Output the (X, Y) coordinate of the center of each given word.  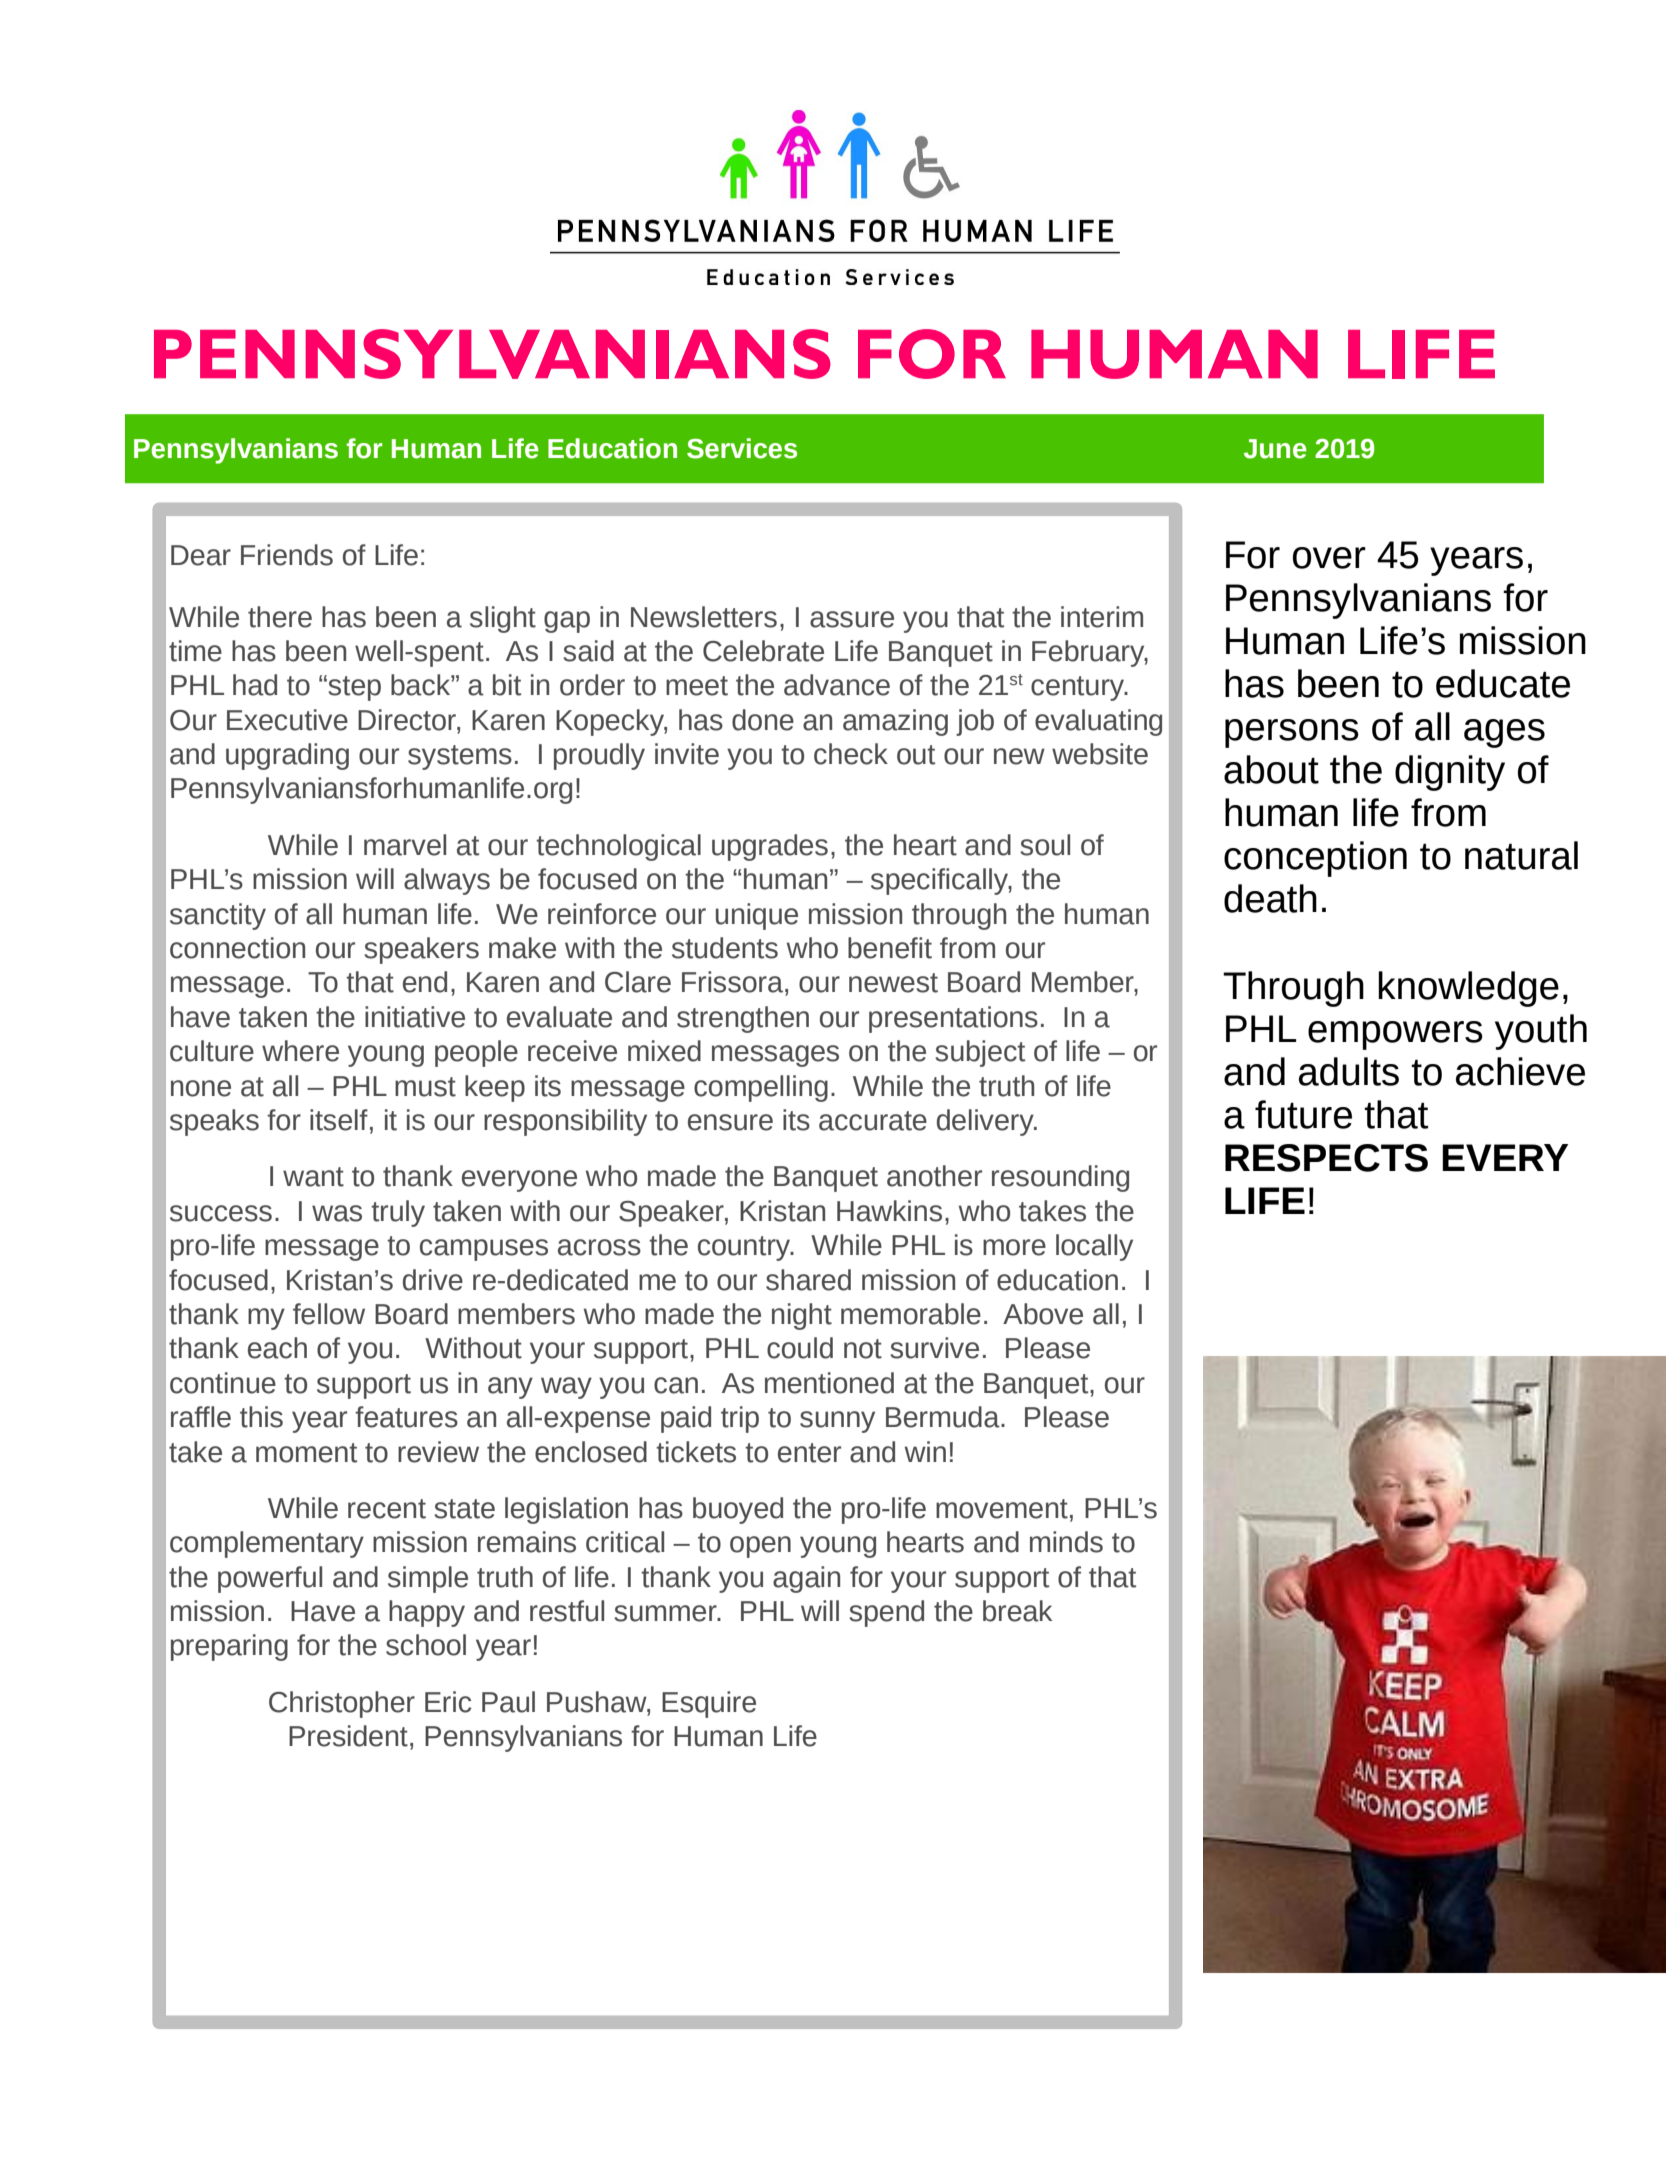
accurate (873, 1121)
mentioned (829, 1383)
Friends (287, 555)
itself (339, 1120)
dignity (1450, 773)
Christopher (342, 1704)
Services (742, 448)
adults (1349, 1071)
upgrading (287, 756)
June (1275, 449)
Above (1043, 1314)
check (851, 754)
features (406, 1417)
